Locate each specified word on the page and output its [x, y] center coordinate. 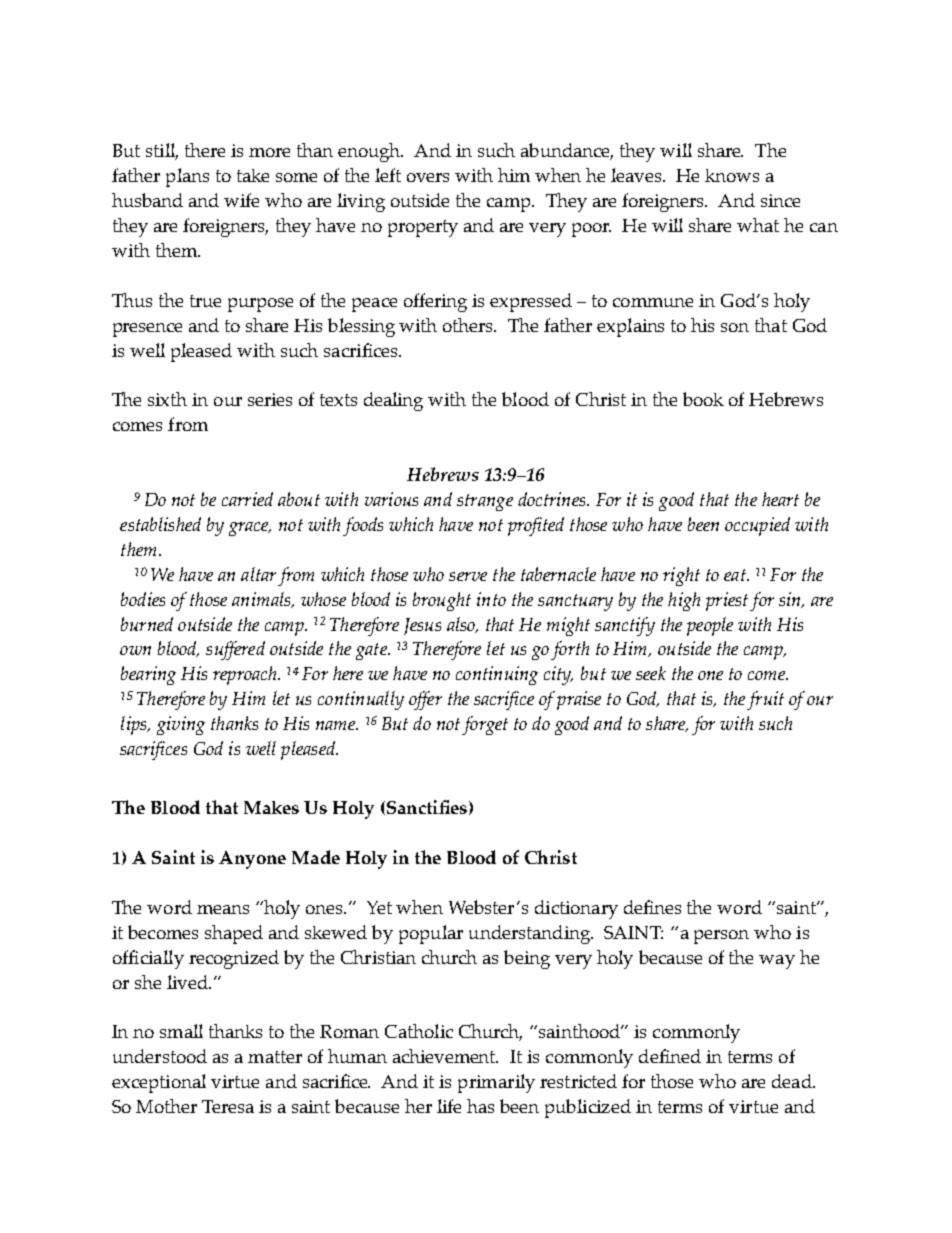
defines [652, 907]
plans [187, 177]
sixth [167, 399]
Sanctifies [425, 807]
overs [428, 177]
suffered [235, 650]
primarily [496, 1083]
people [710, 626]
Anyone [252, 860]
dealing [393, 401]
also [462, 625]
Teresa [228, 1106]
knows [732, 175]
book [703, 399]
